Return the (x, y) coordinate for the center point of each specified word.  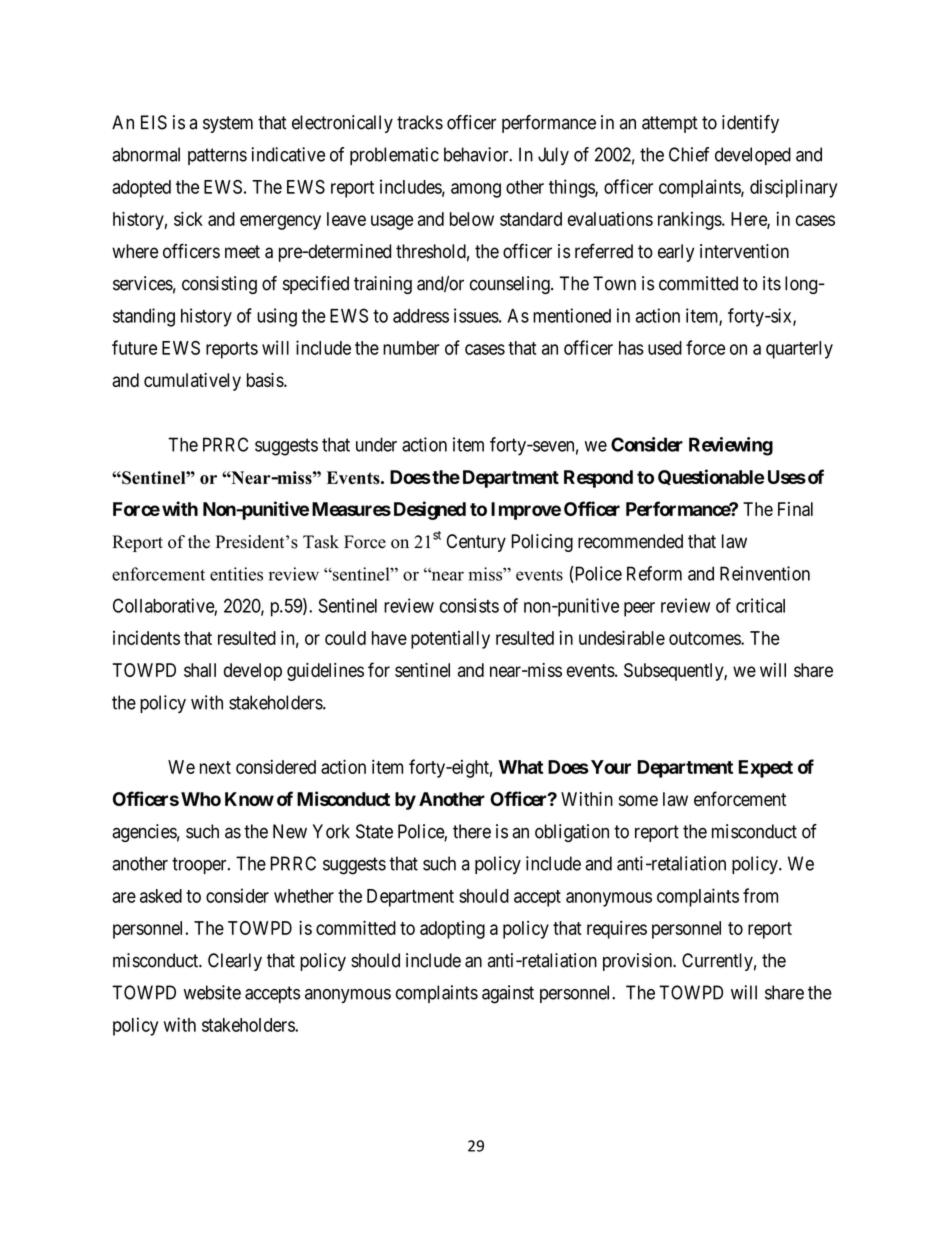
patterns (217, 156)
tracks (420, 122)
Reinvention (765, 573)
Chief (689, 154)
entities (236, 574)
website (212, 992)
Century (476, 543)
